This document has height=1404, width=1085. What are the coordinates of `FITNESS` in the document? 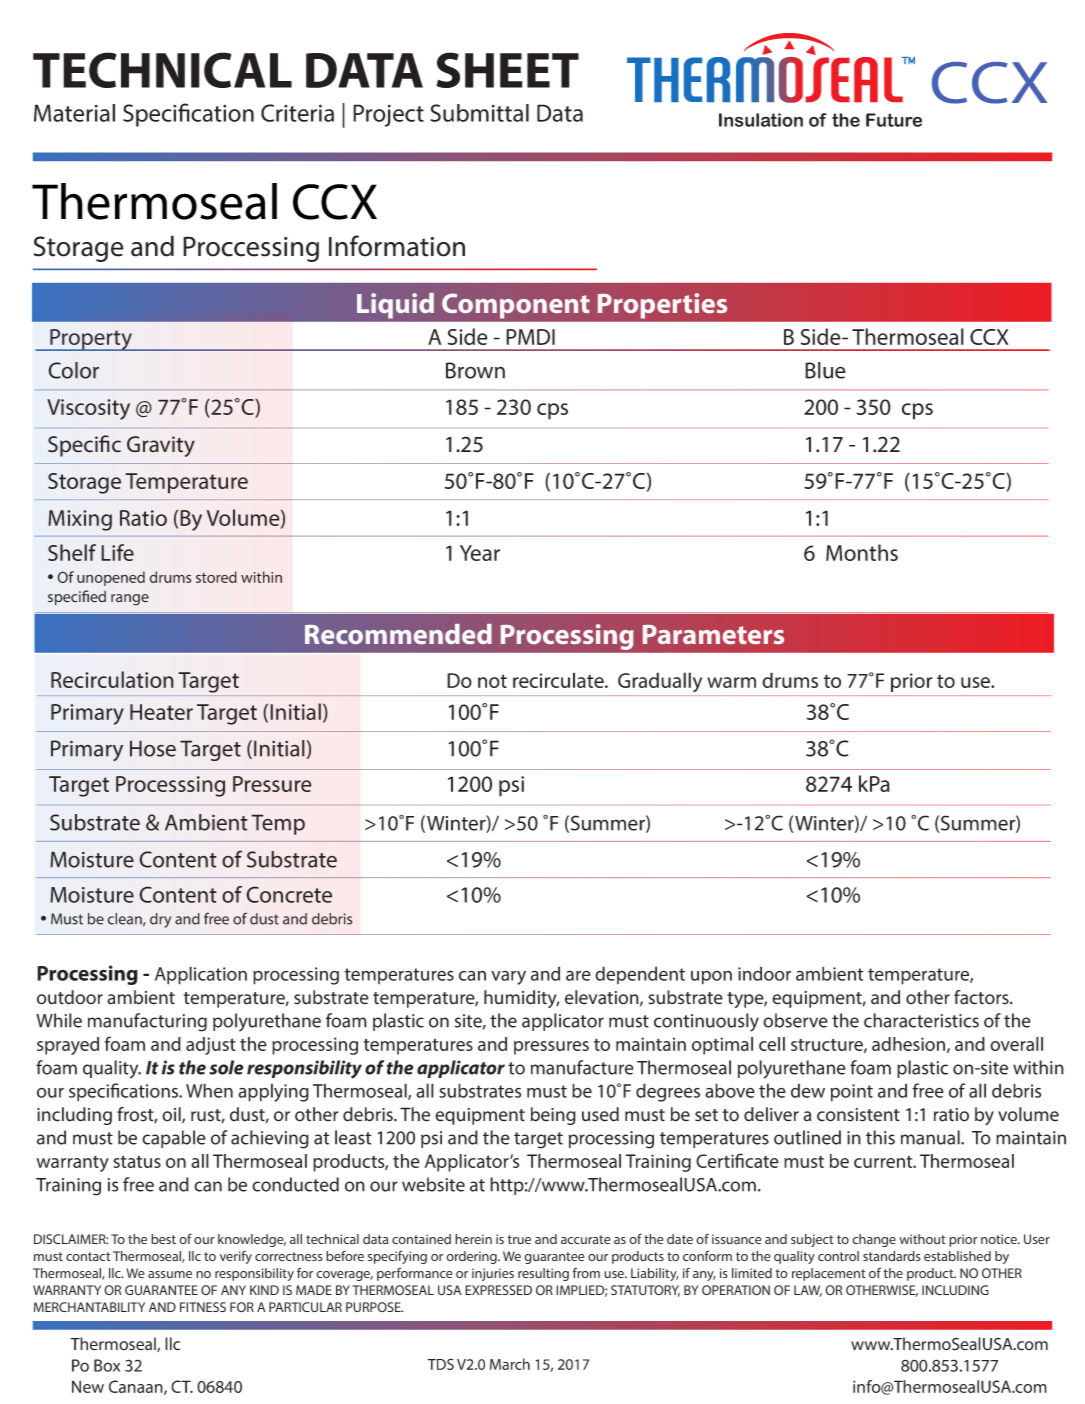 It's located at (203, 1307).
